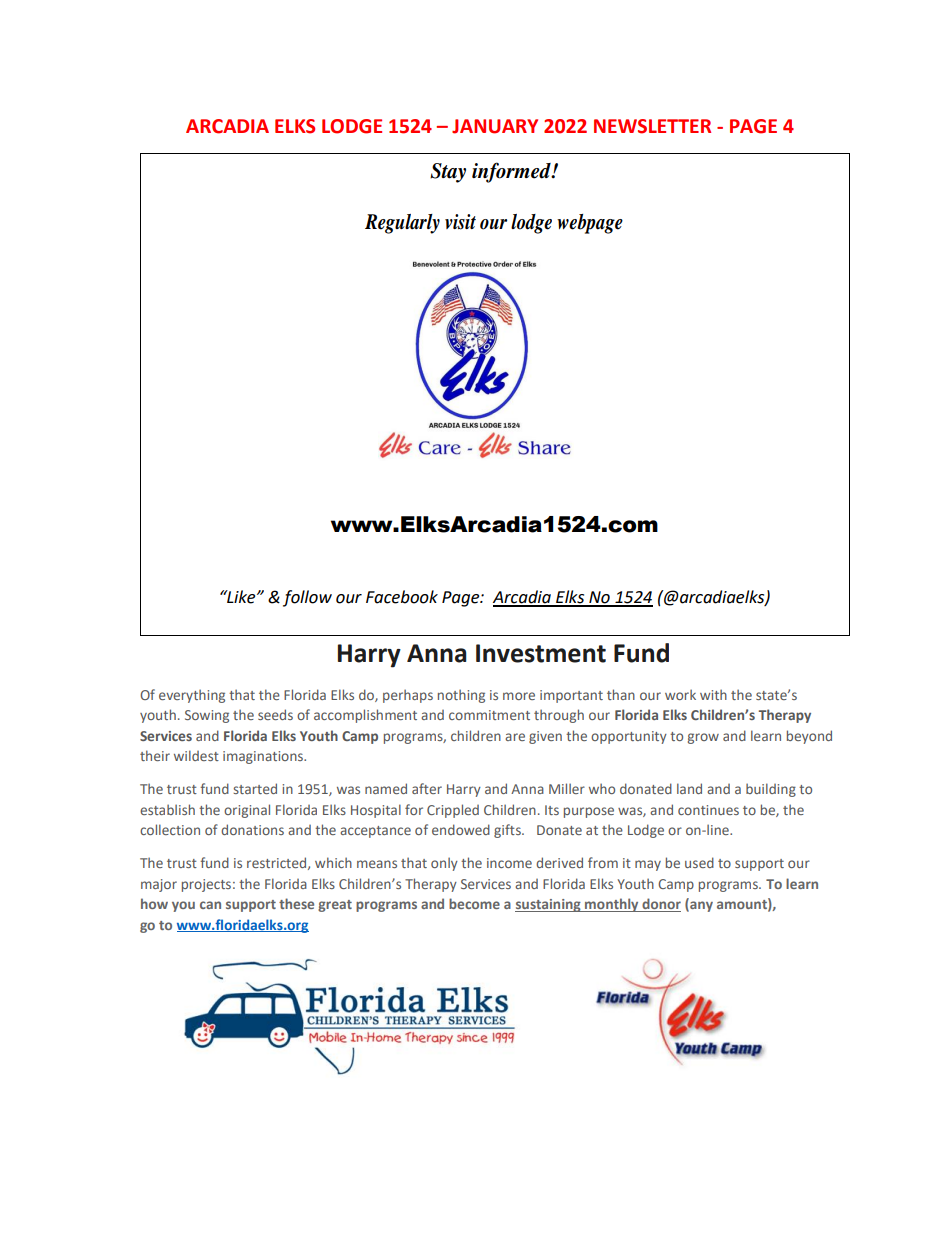  I want to click on Facebook, so click(402, 597).
